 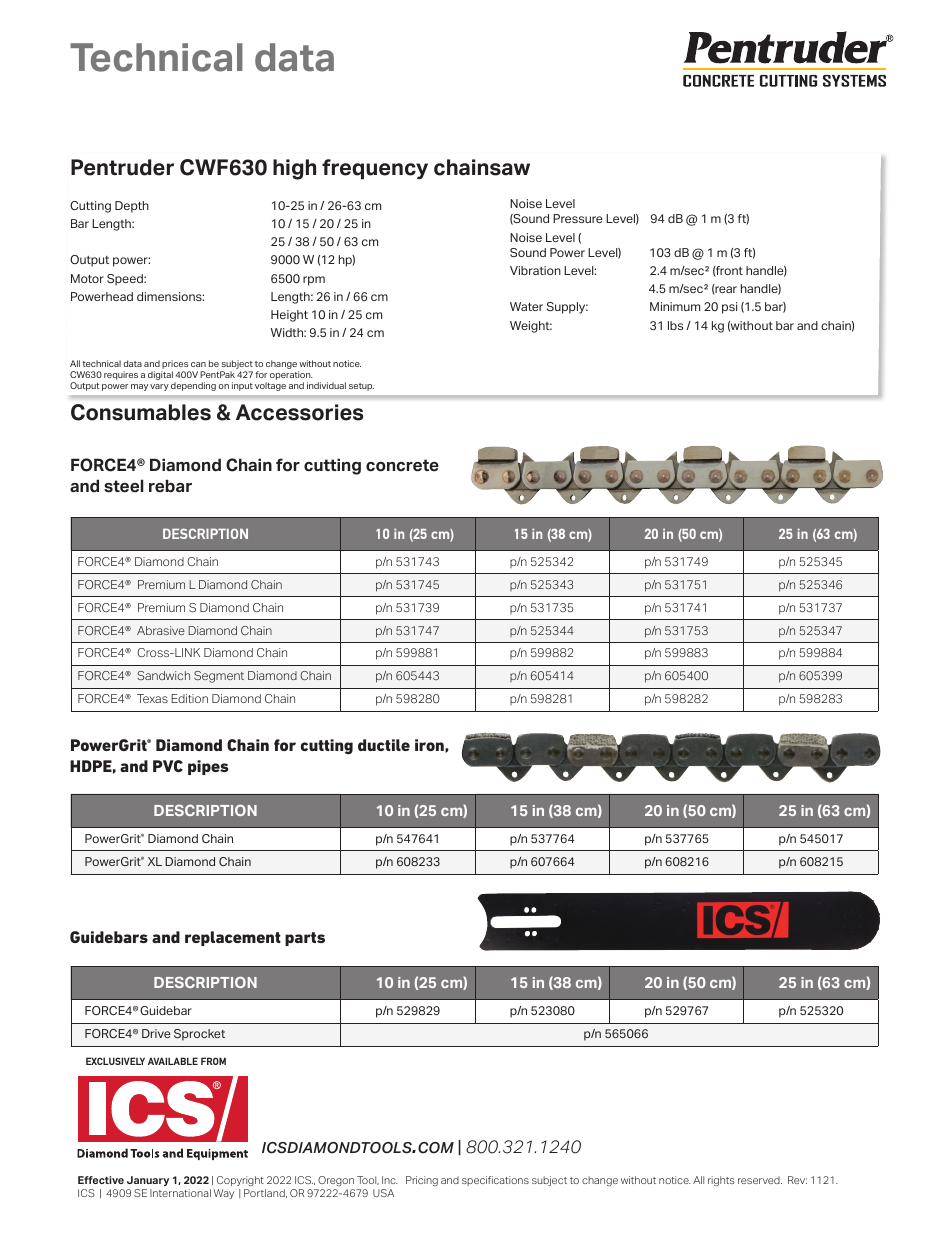 I want to click on lbs, so click(x=675, y=325).
